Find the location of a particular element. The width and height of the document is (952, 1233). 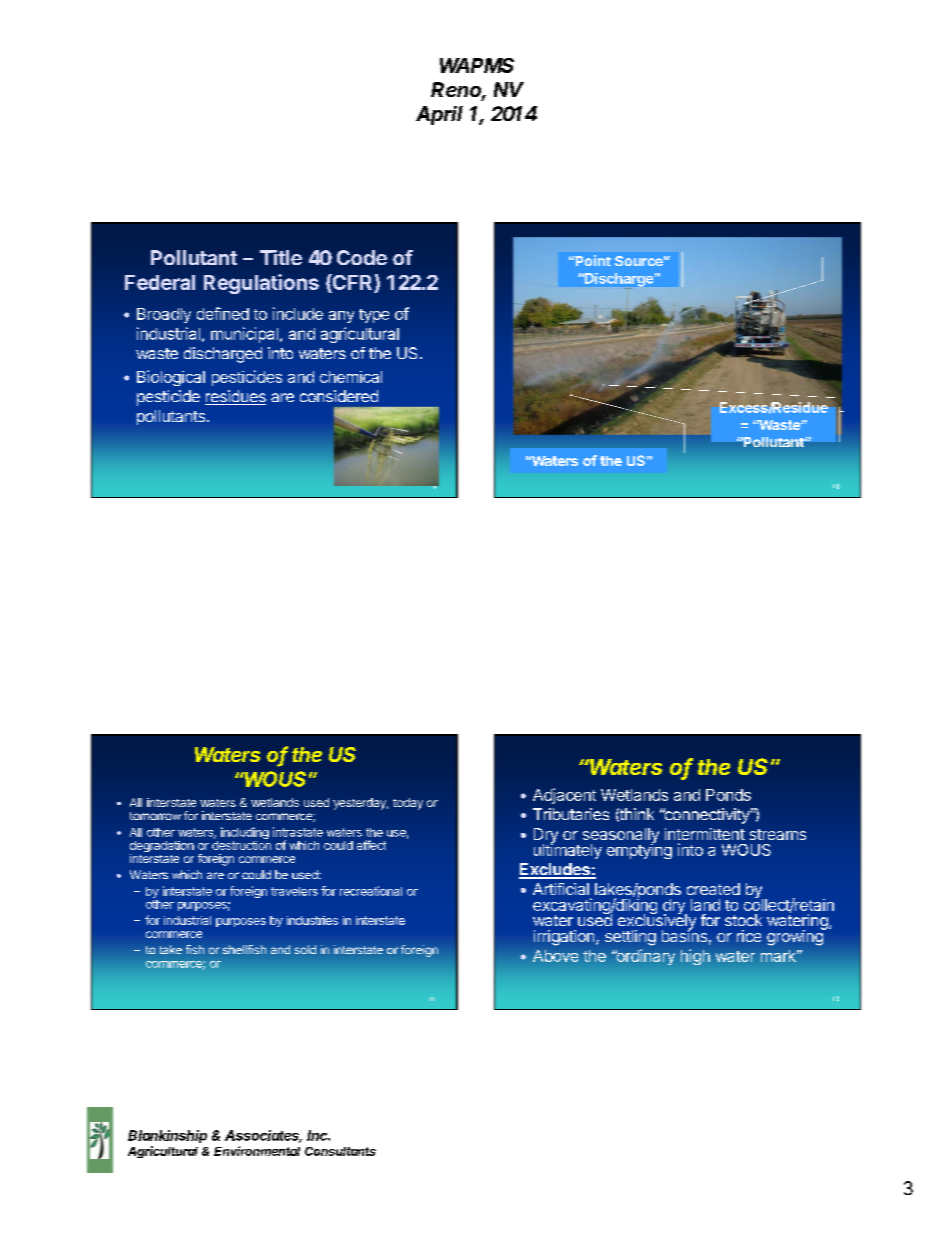

Title is located at coordinates (281, 257).
